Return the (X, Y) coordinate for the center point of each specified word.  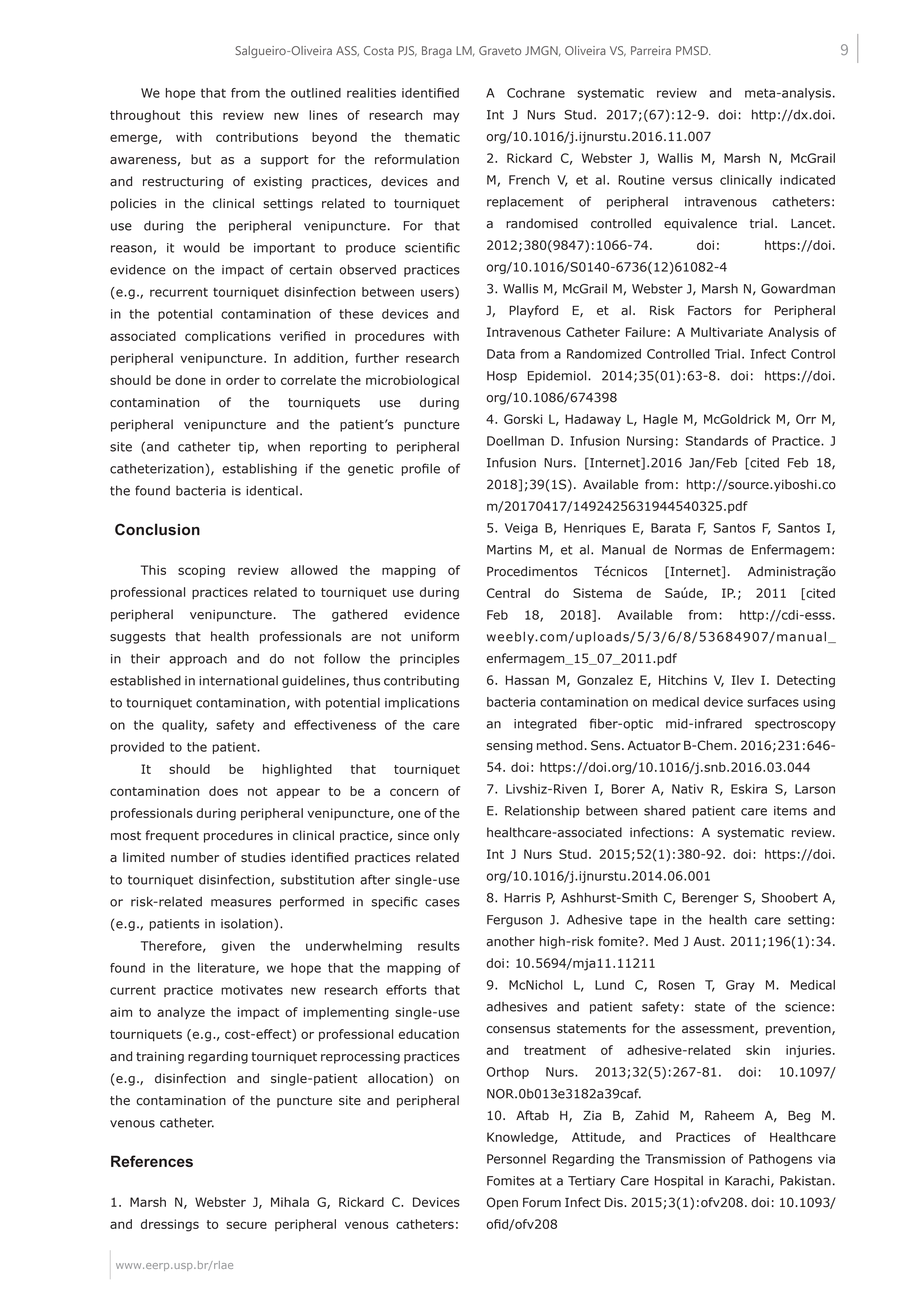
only (447, 836)
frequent (172, 836)
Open (502, 1203)
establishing (259, 469)
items (790, 811)
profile (421, 469)
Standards (717, 441)
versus (692, 181)
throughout (145, 116)
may (446, 117)
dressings (170, 1225)
